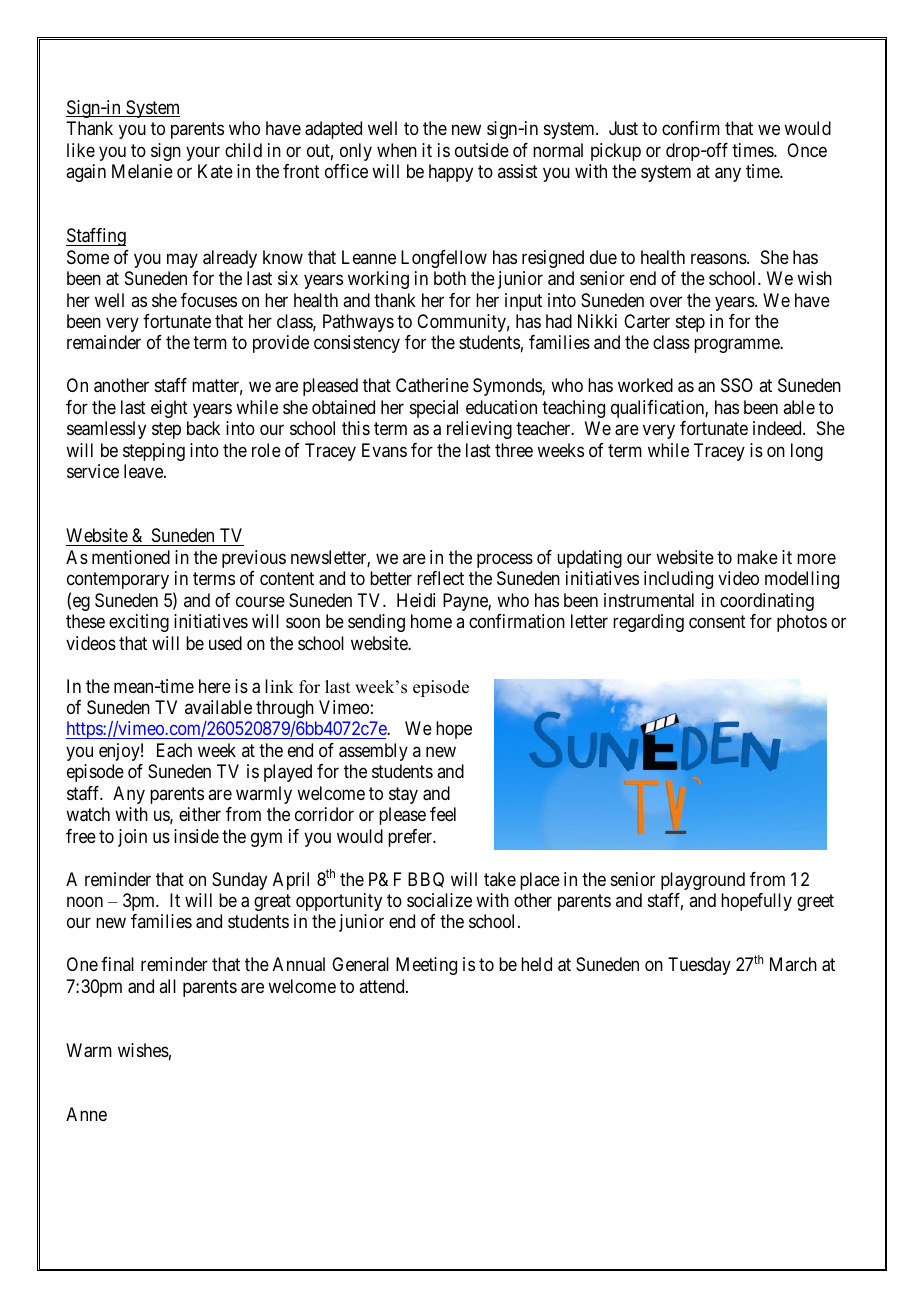 Image resolution: width=924 pixels, height=1308 pixels. I want to click on happy, so click(451, 173).
